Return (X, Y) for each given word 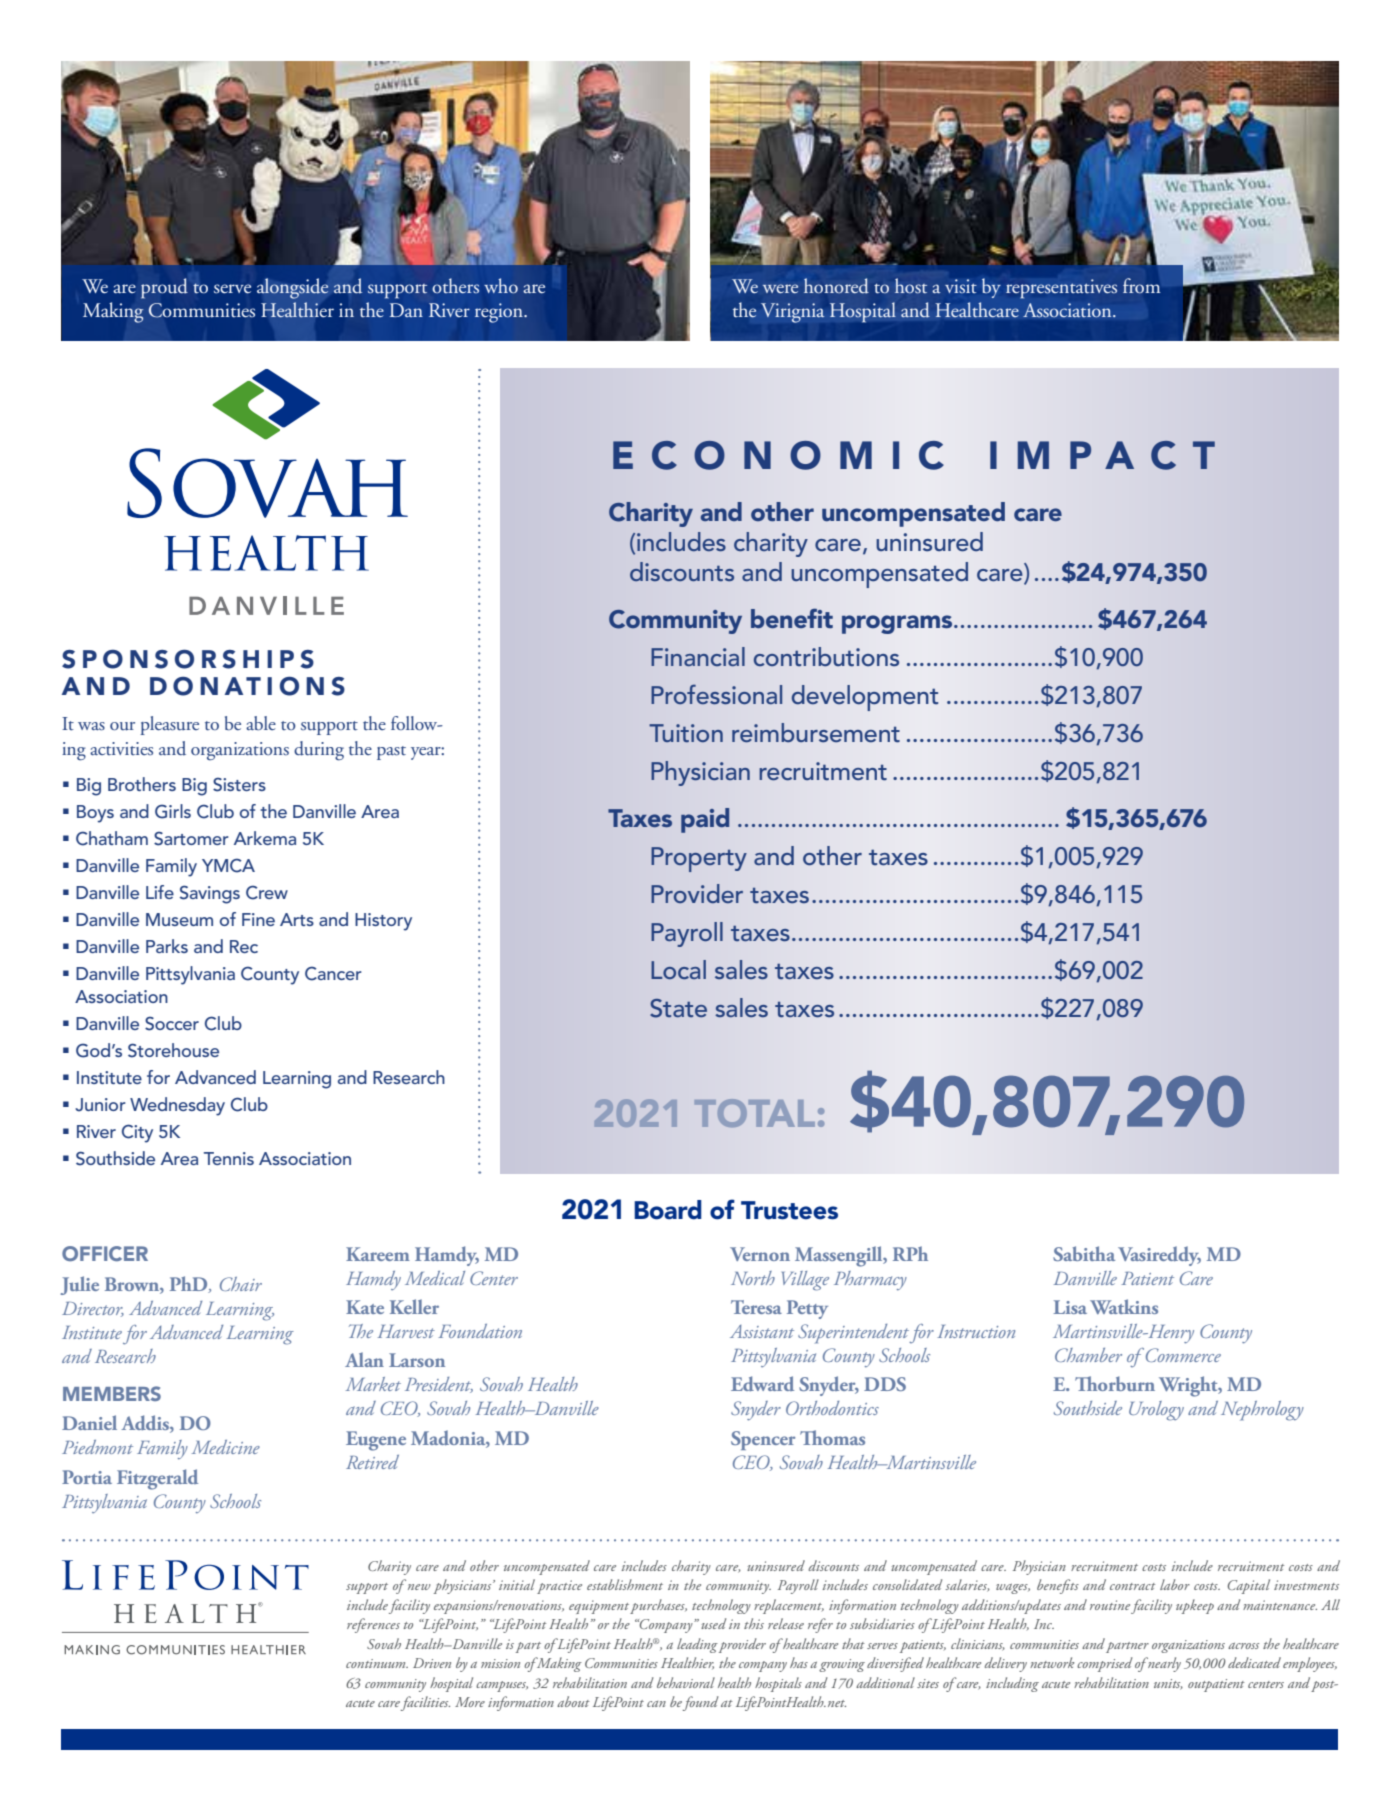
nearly (1163, 1664)
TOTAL (755, 1113)
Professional (716, 694)
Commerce (1182, 1355)
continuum (377, 1663)
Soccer (172, 1023)
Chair (241, 1284)
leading (697, 1645)
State (678, 1008)
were (780, 288)
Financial (698, 656)
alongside (293, 288)
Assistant (762, 1331)
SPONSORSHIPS (188, 659)
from (1141, 286)
